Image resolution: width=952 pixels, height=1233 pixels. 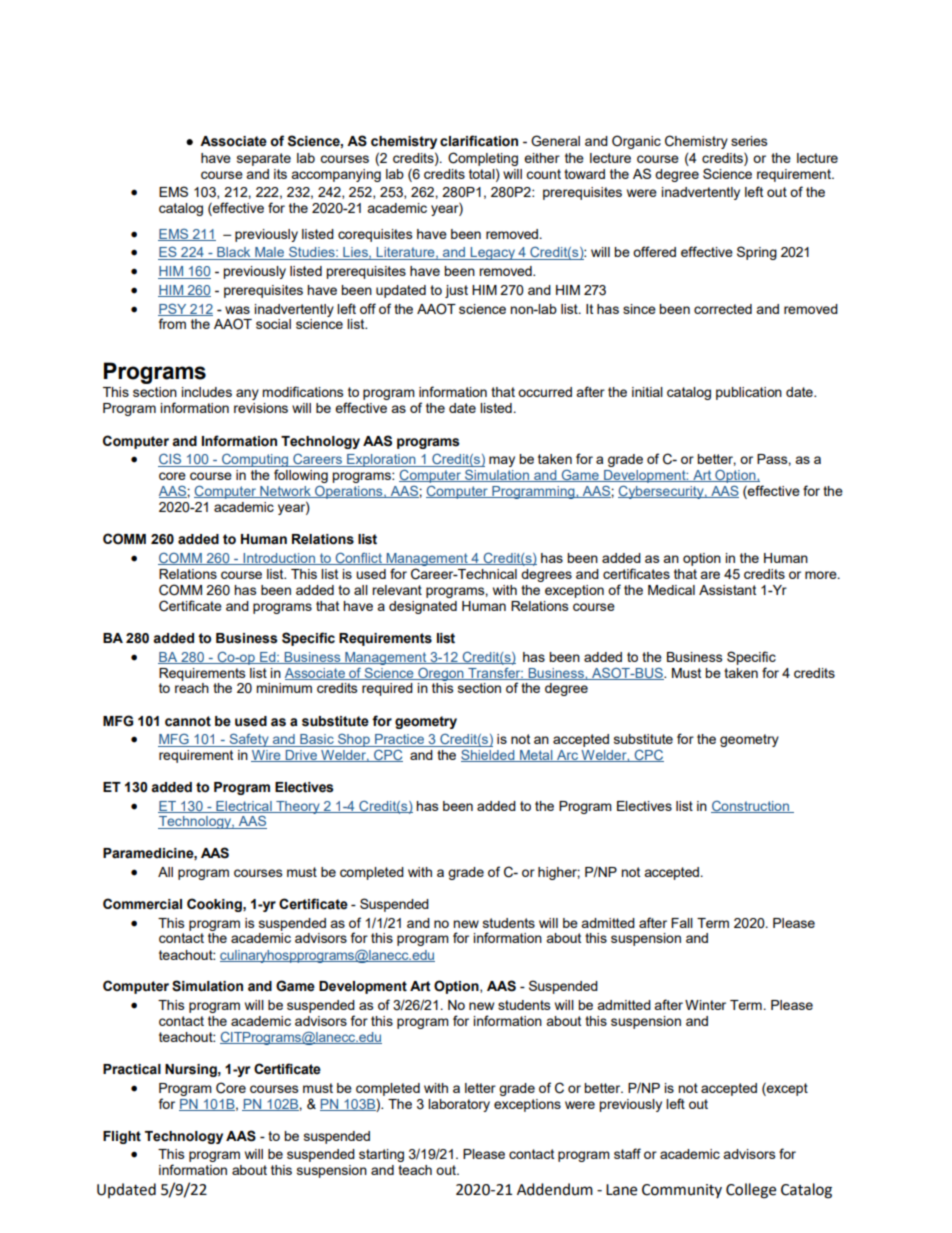 I want to click on Completing, so click(x=483, y=159).
